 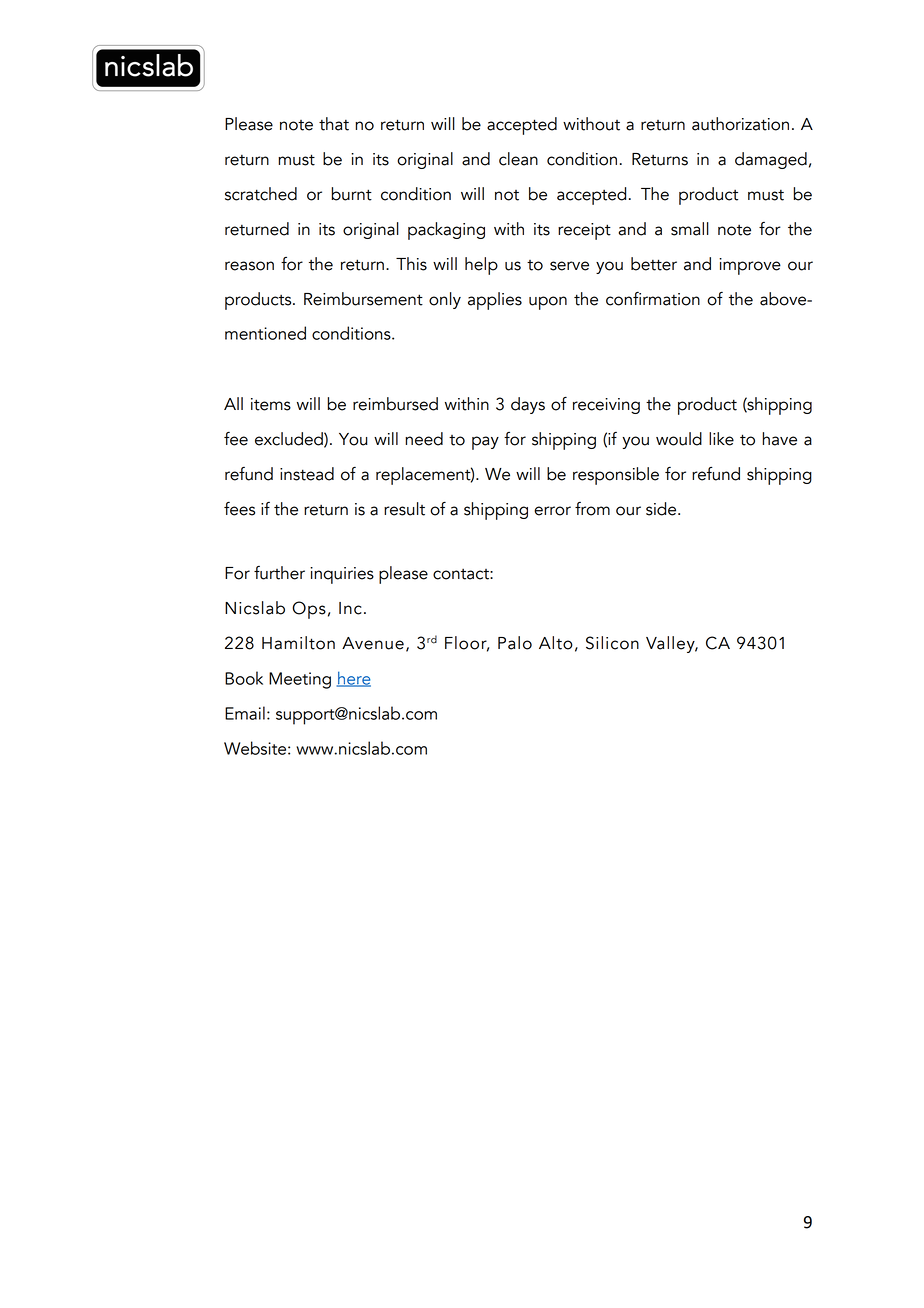 I want to click on days, so click(x=528, y=405).
